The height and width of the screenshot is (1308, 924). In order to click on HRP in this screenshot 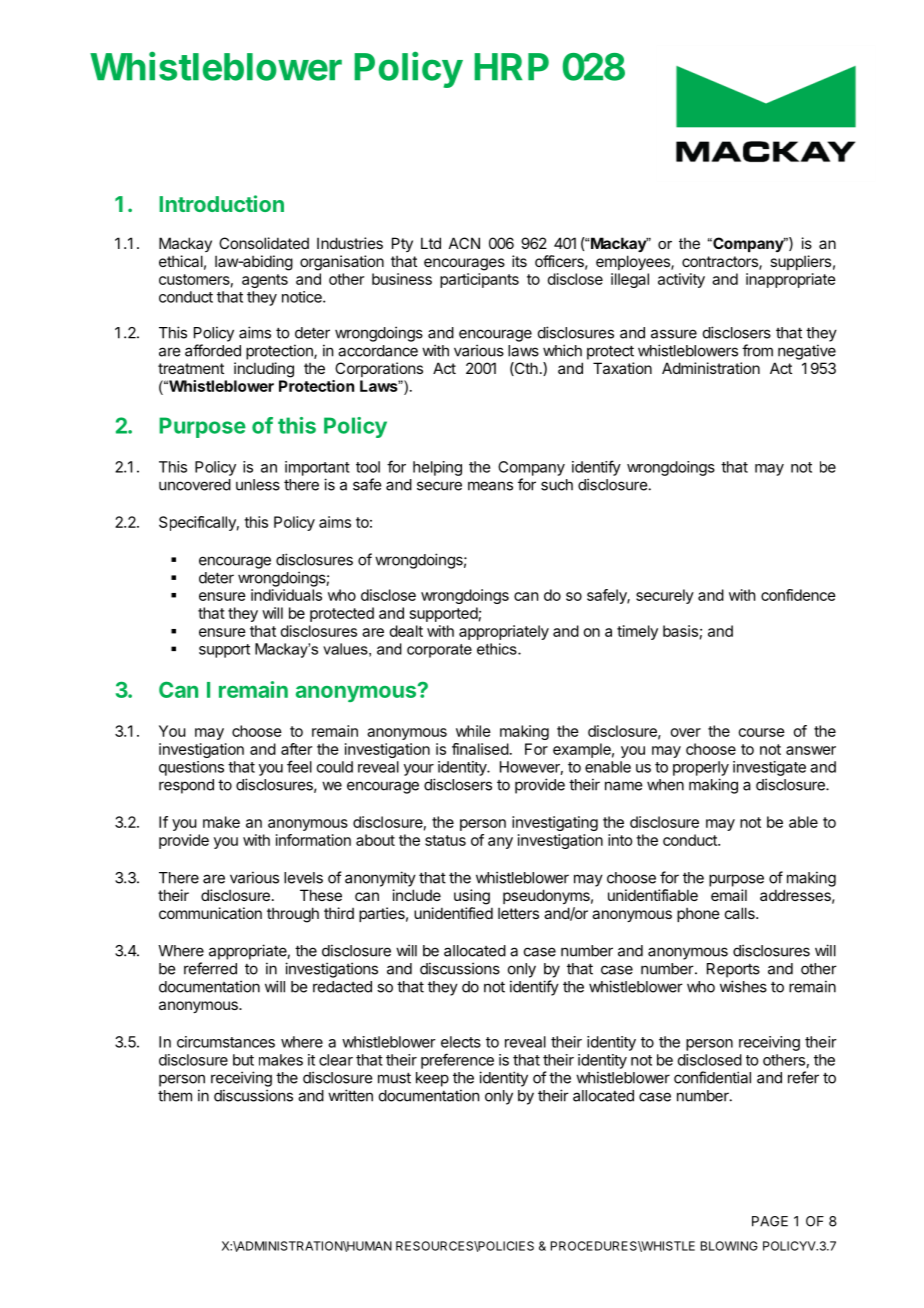, I will do `click(511, 66)`.
